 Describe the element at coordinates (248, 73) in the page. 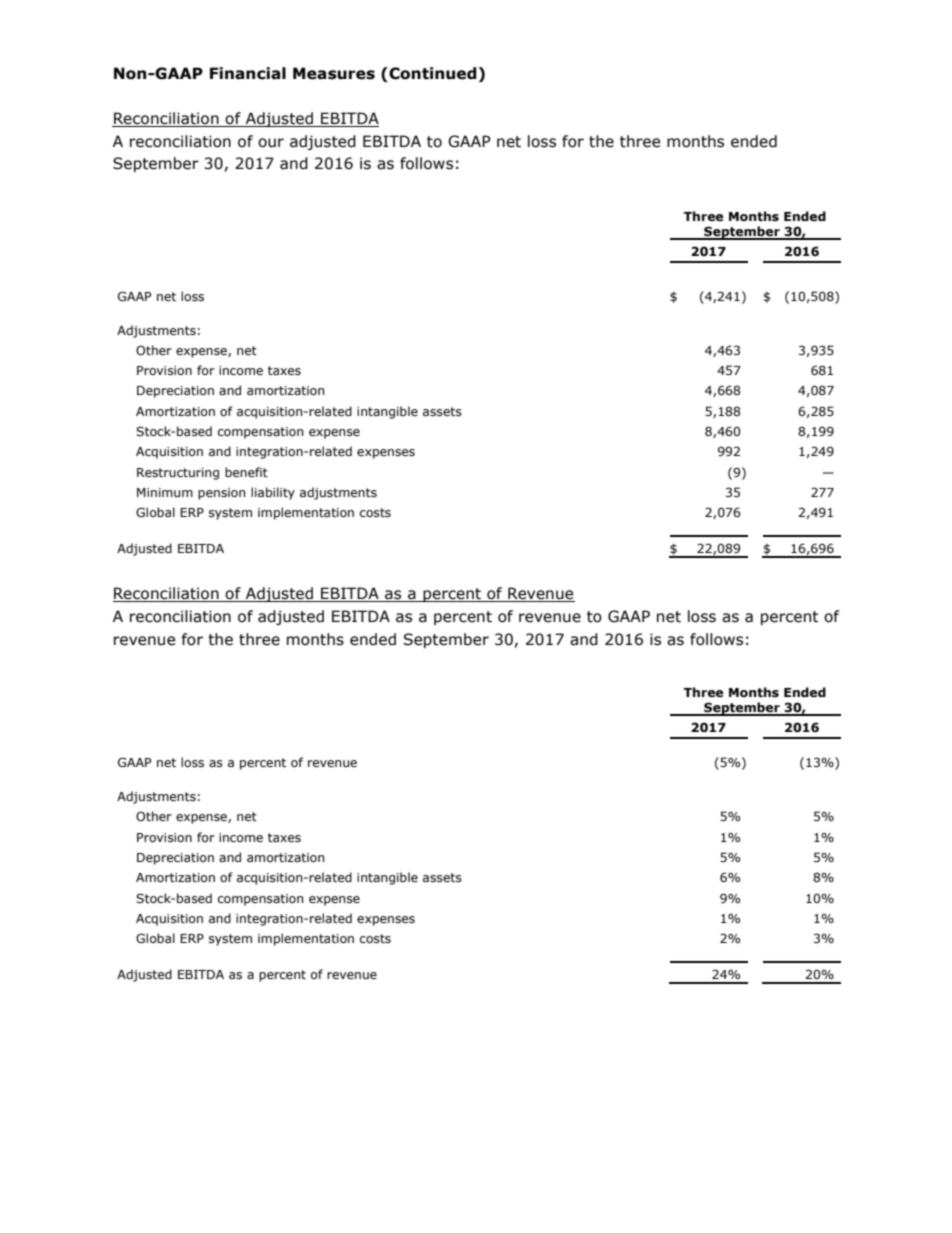

I see `Financial` at that location.
